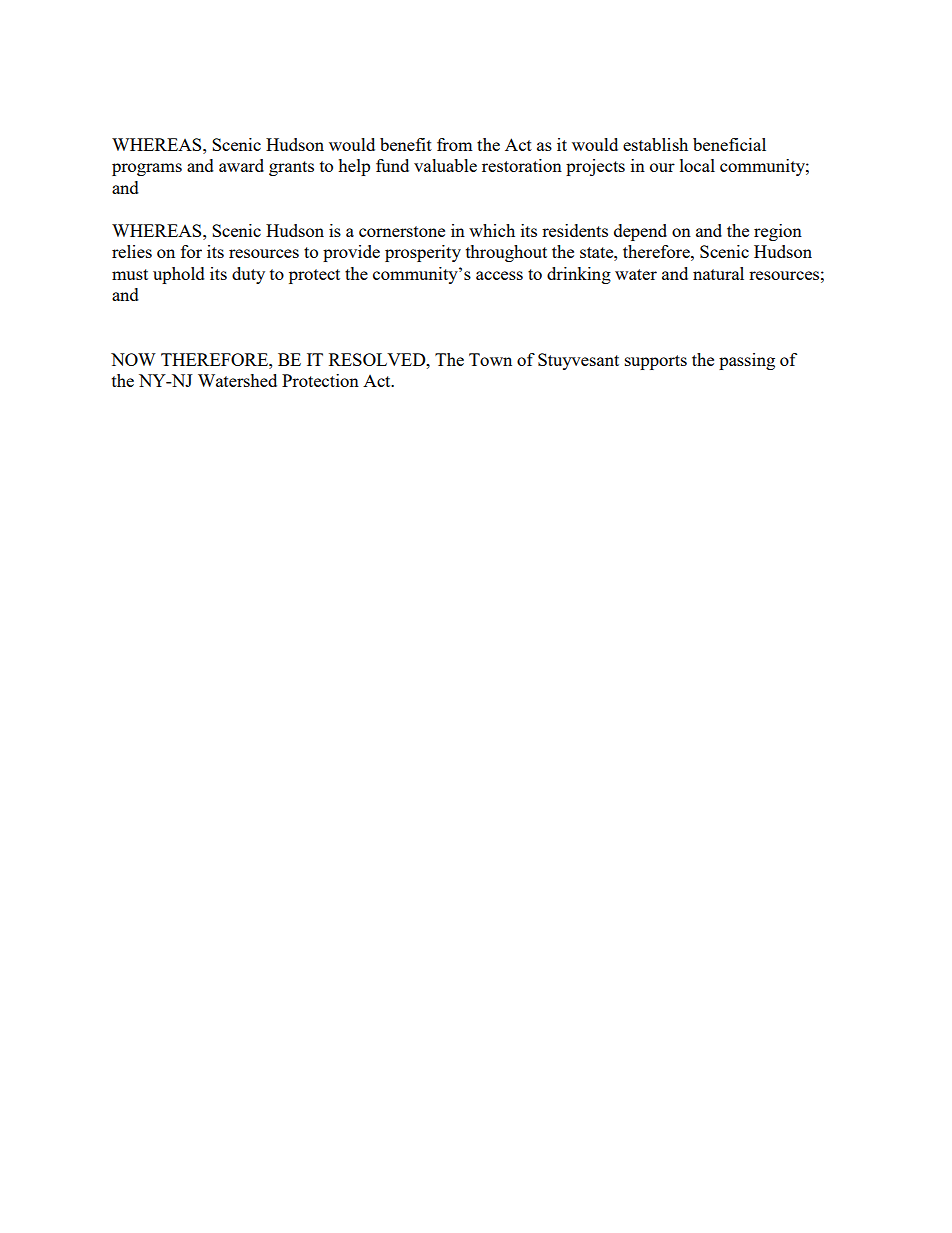  I want to click on which, so click(492, 230).
